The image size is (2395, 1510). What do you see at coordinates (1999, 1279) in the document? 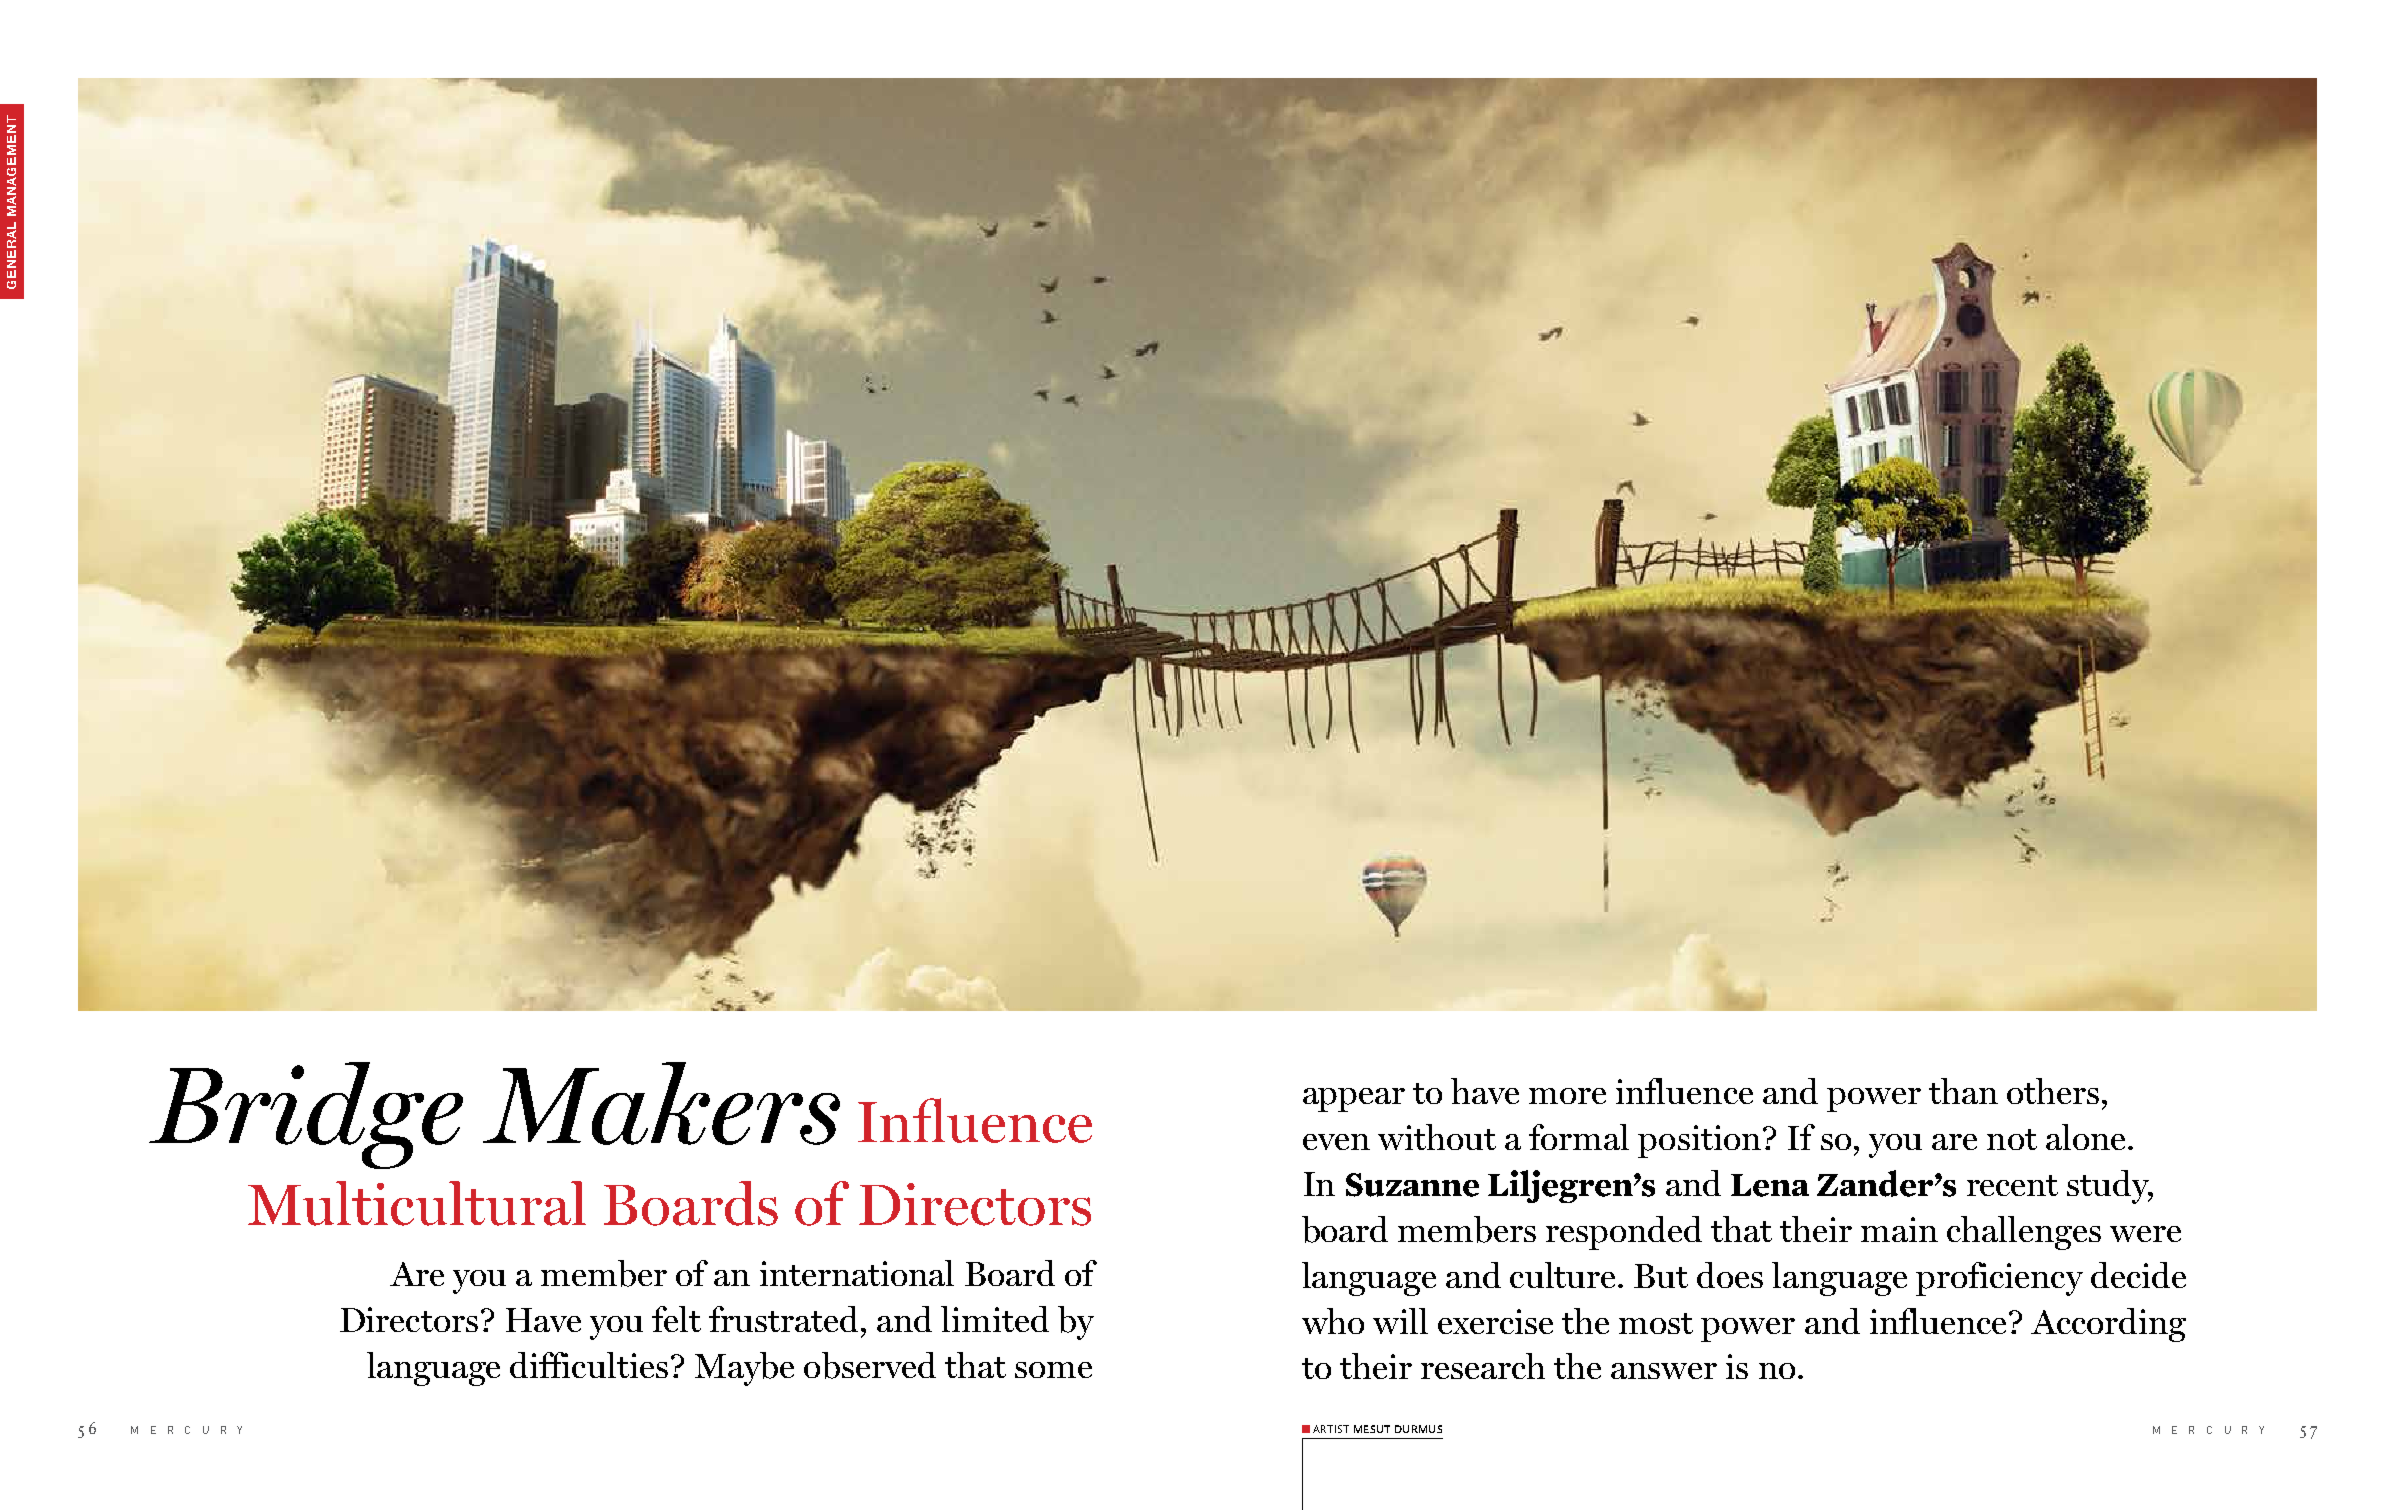
I see `proficiency` at bounding box center [1999, 1279].
